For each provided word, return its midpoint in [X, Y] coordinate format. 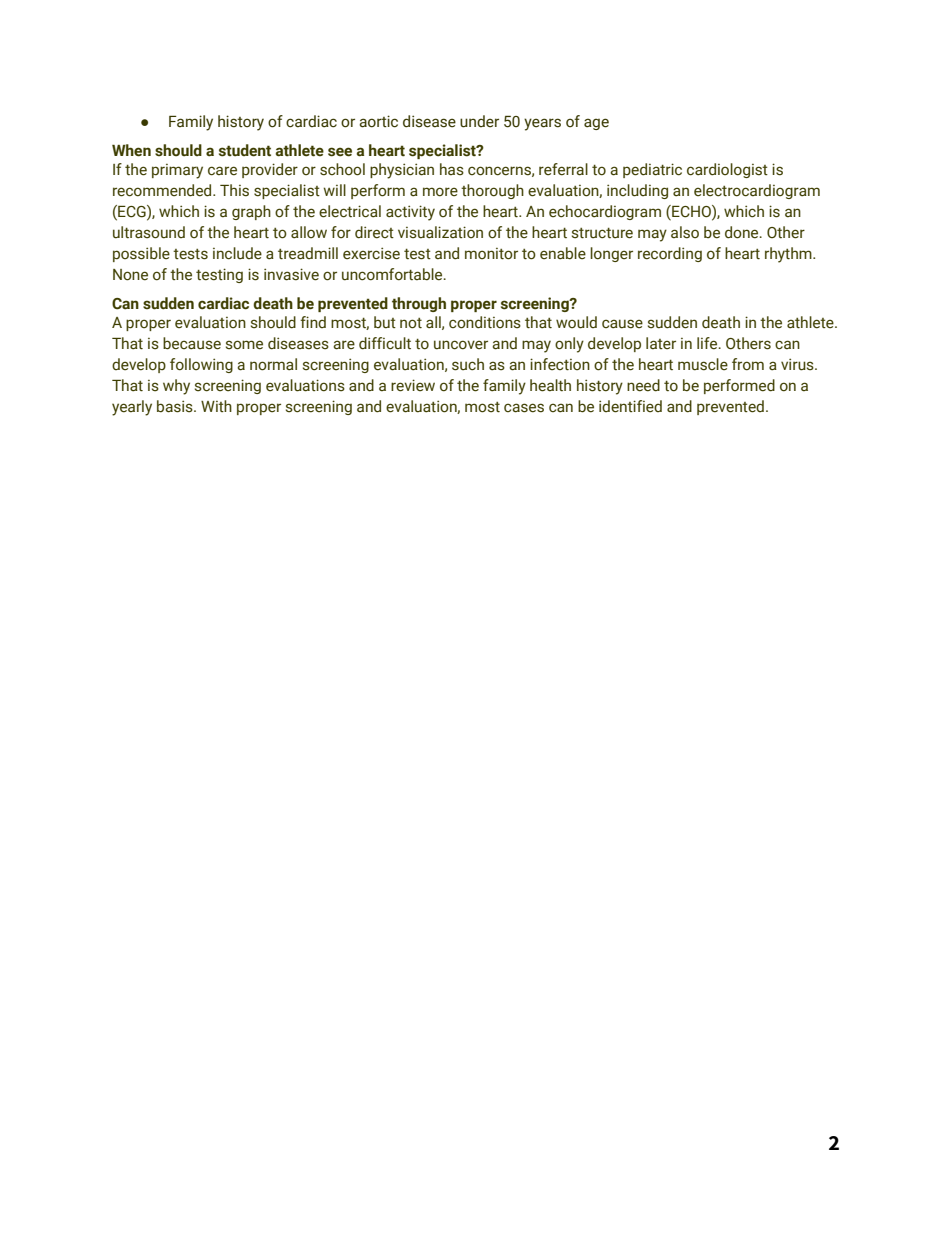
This [234, 190]
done [743, 232]
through [419, 304]
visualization [440, 232]
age [596, 124]
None [130, 275]
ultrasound [149, 232]
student [245, 150]
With [216, 406]
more [440, 192]
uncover [461, 345]
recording [670, 254]
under [479, 121]
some [244, 345]
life [708, 343]
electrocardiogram [757, 191]
